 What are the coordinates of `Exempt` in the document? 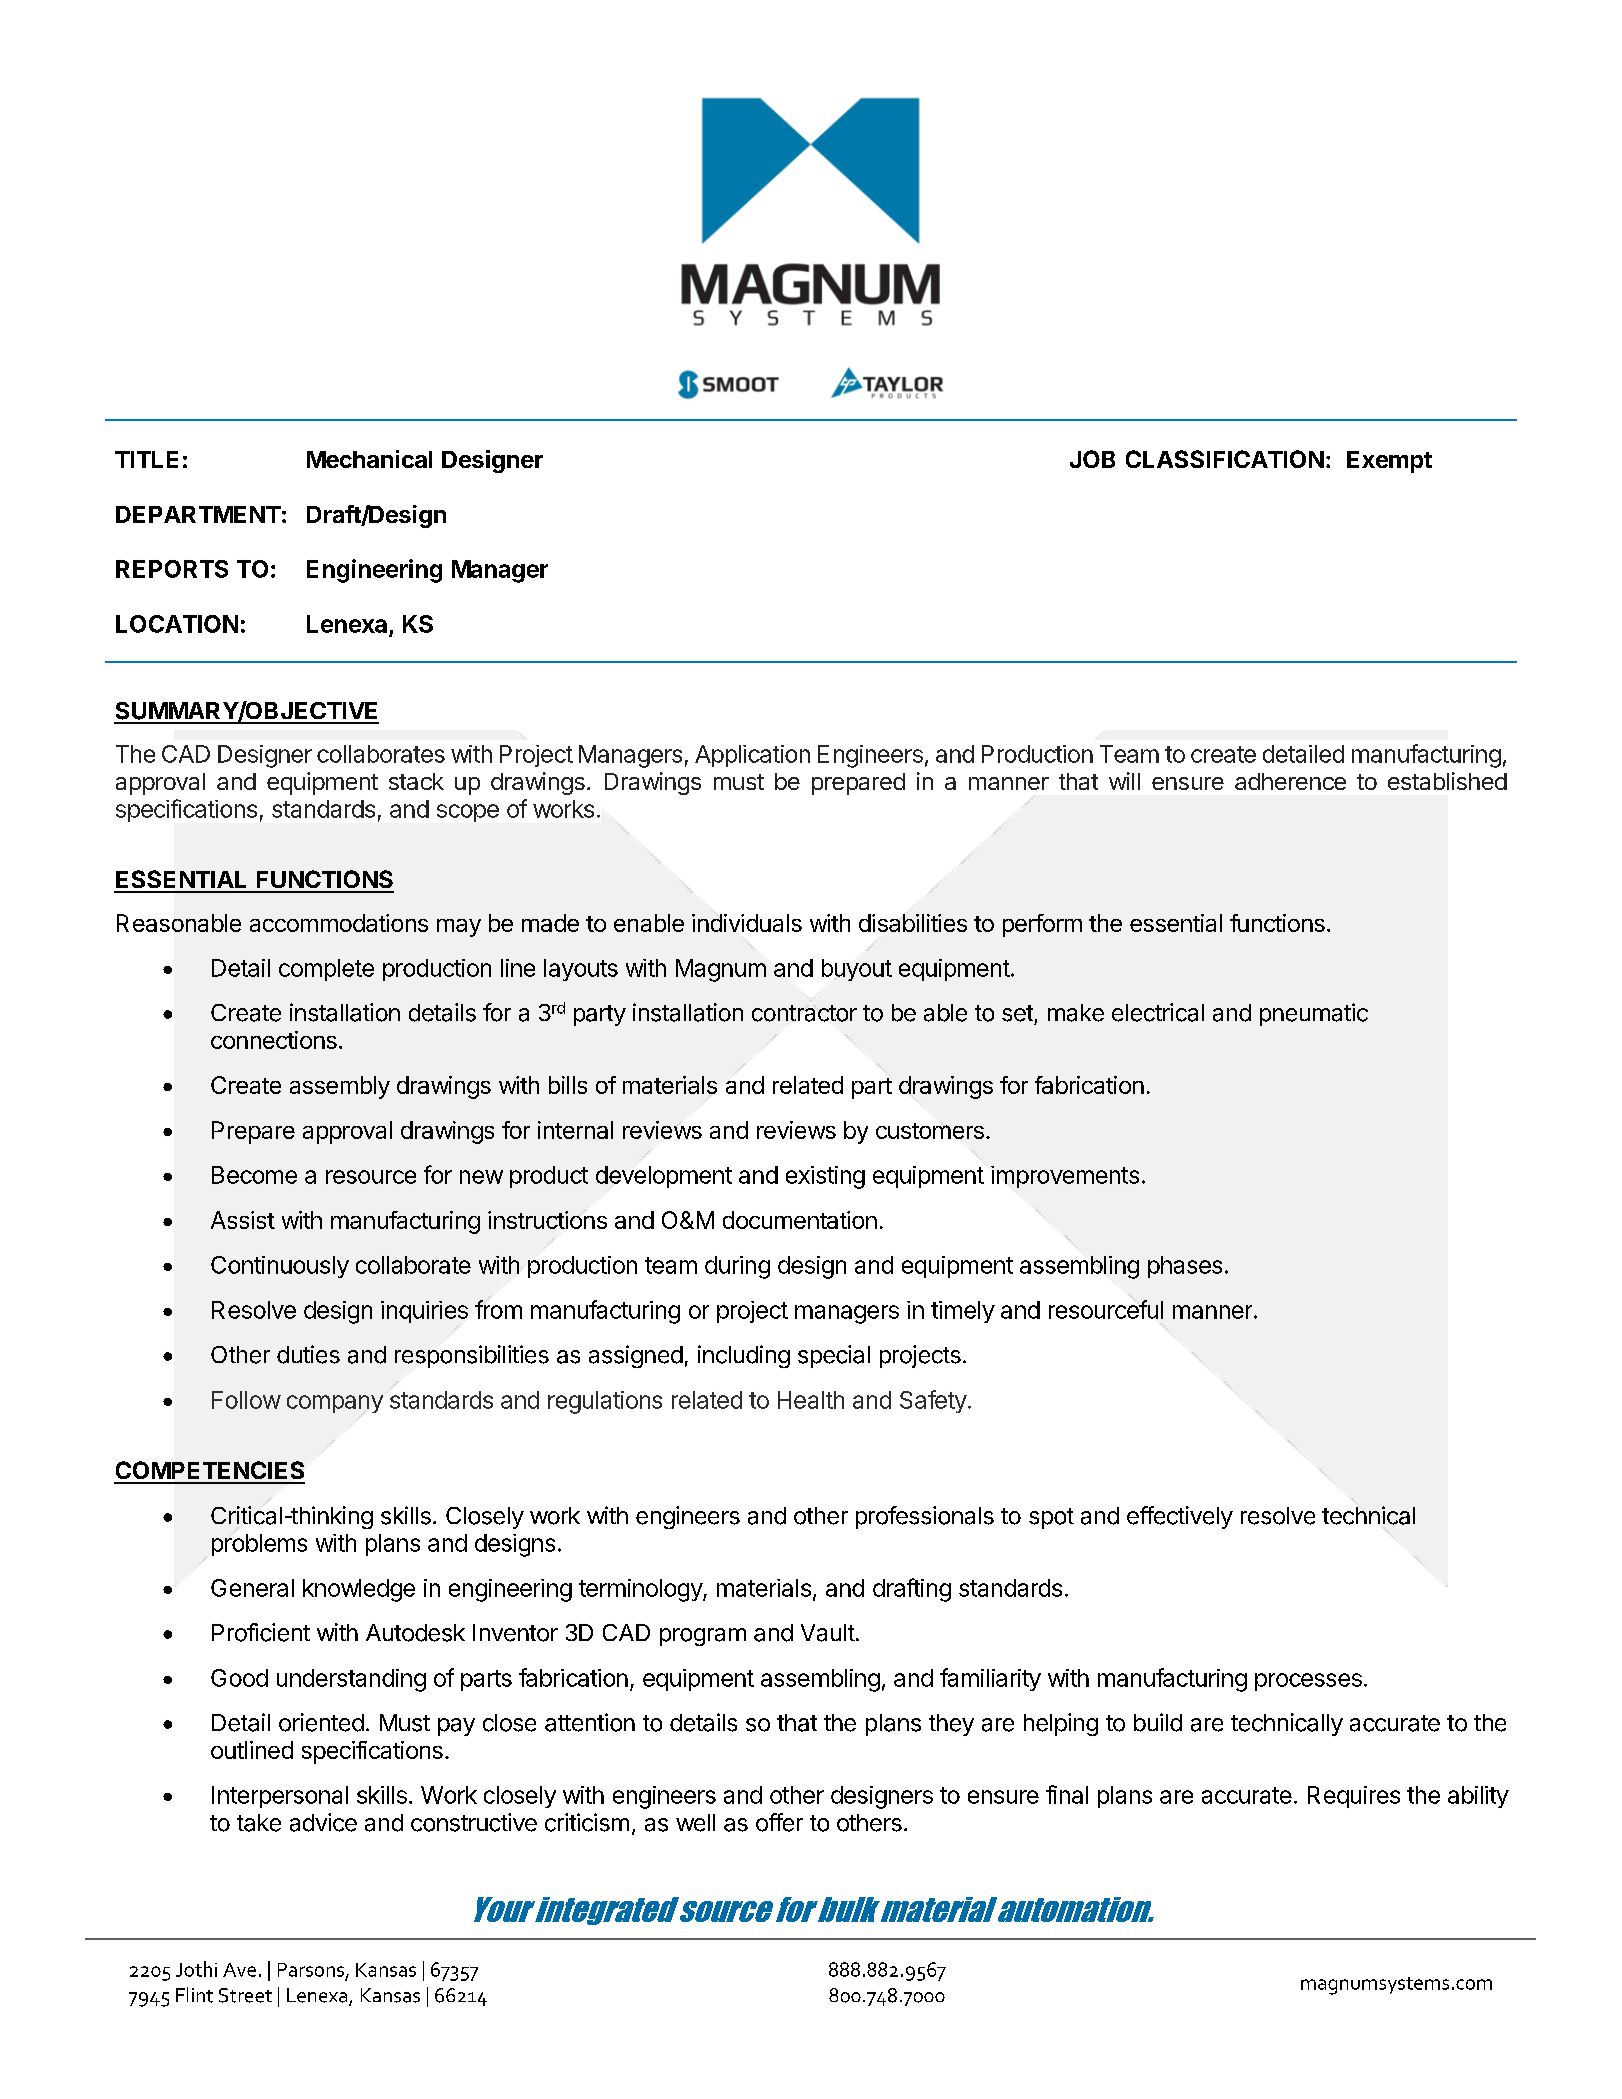 It's located at (1389, 462).
